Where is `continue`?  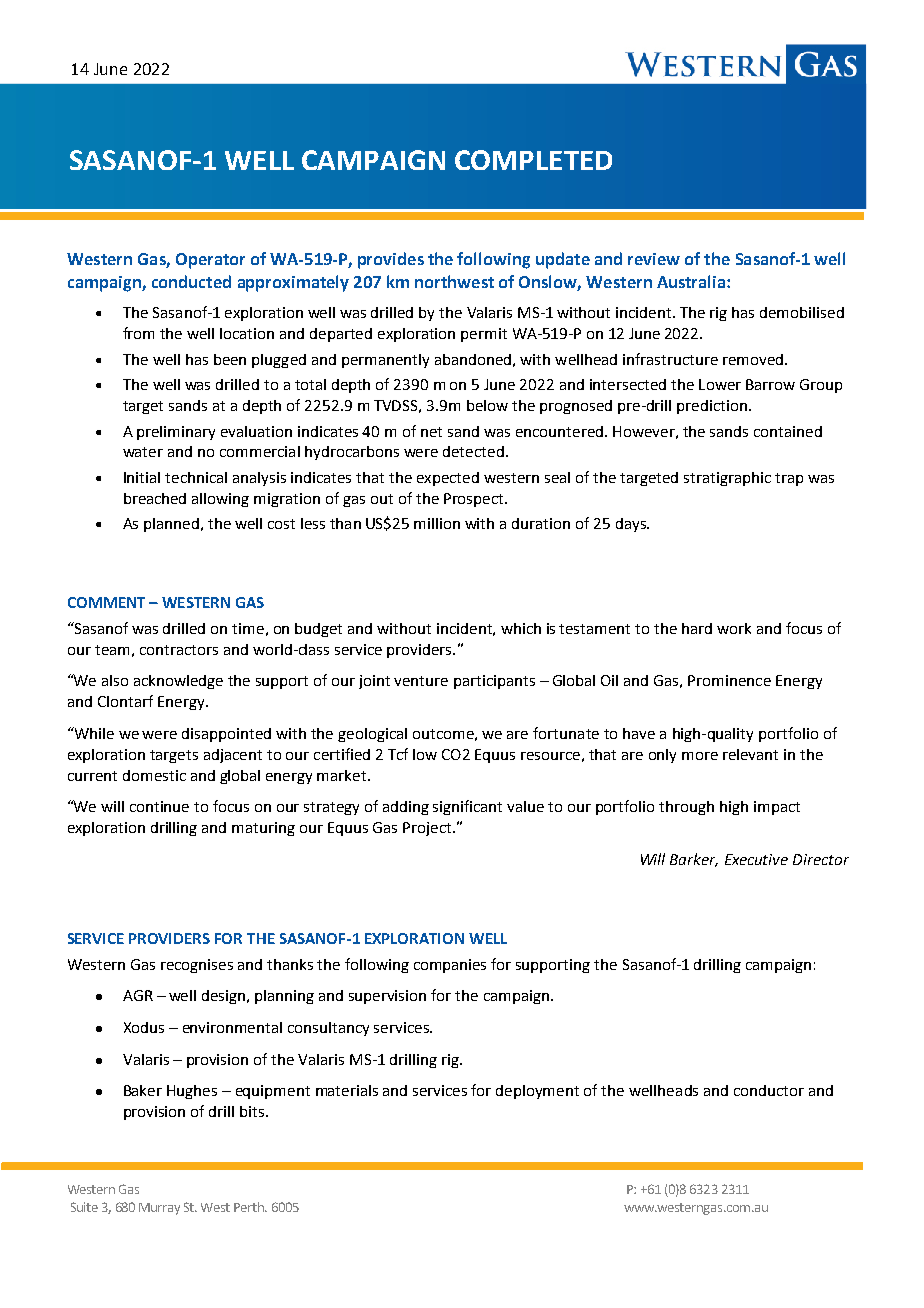
continue is located at coordinates (159, 806).
